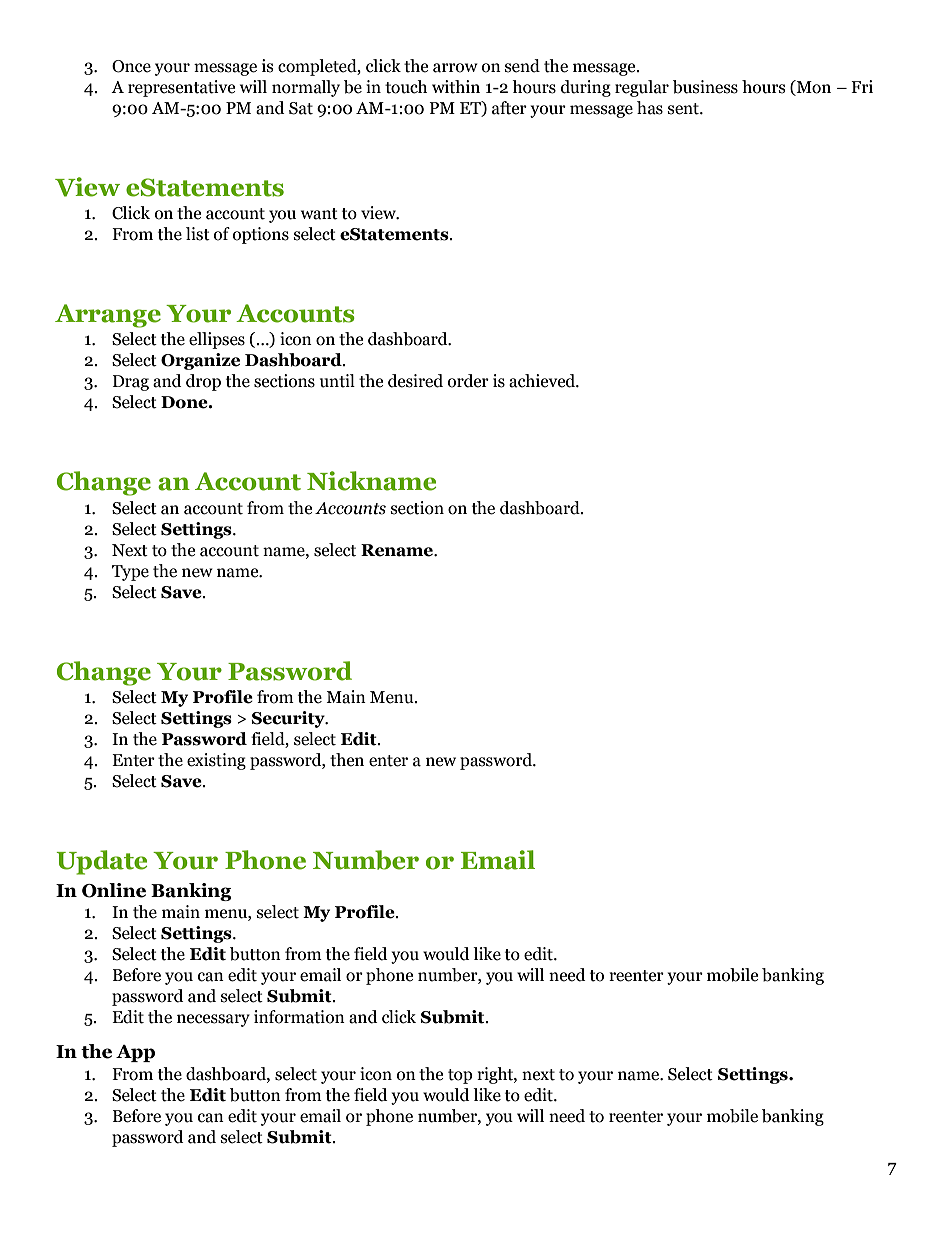 This document has height=1233, width=952. What do you see at coordinates (415, 381) in the document?
I see `desired` at bounding box center [415, 381].
